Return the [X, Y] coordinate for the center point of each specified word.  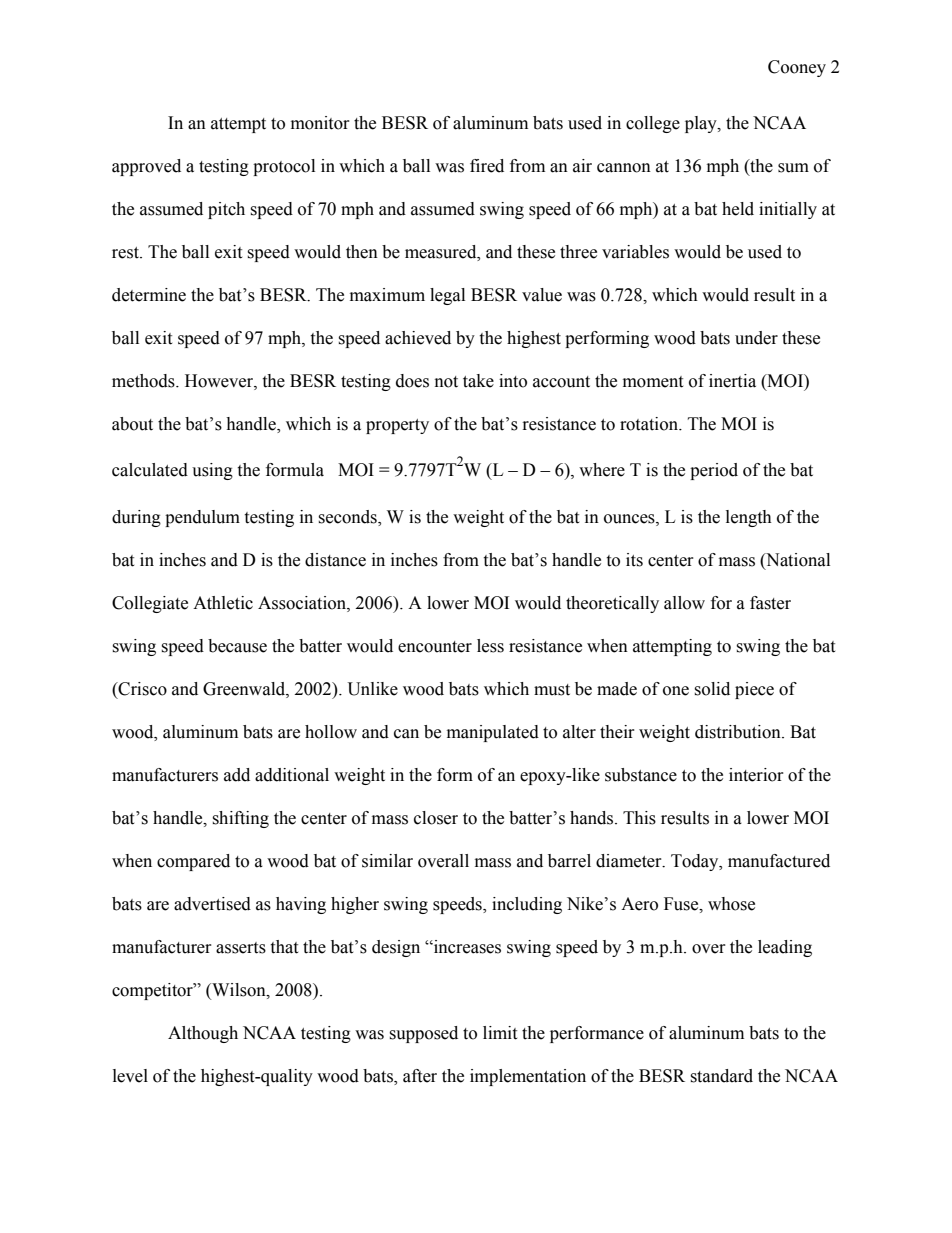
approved [146, 167]
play [702, 124]
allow [684, 603]
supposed [423, 1034]
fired [487, 166]
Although [203, 1034]
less [490, 646]
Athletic [223, 603]
